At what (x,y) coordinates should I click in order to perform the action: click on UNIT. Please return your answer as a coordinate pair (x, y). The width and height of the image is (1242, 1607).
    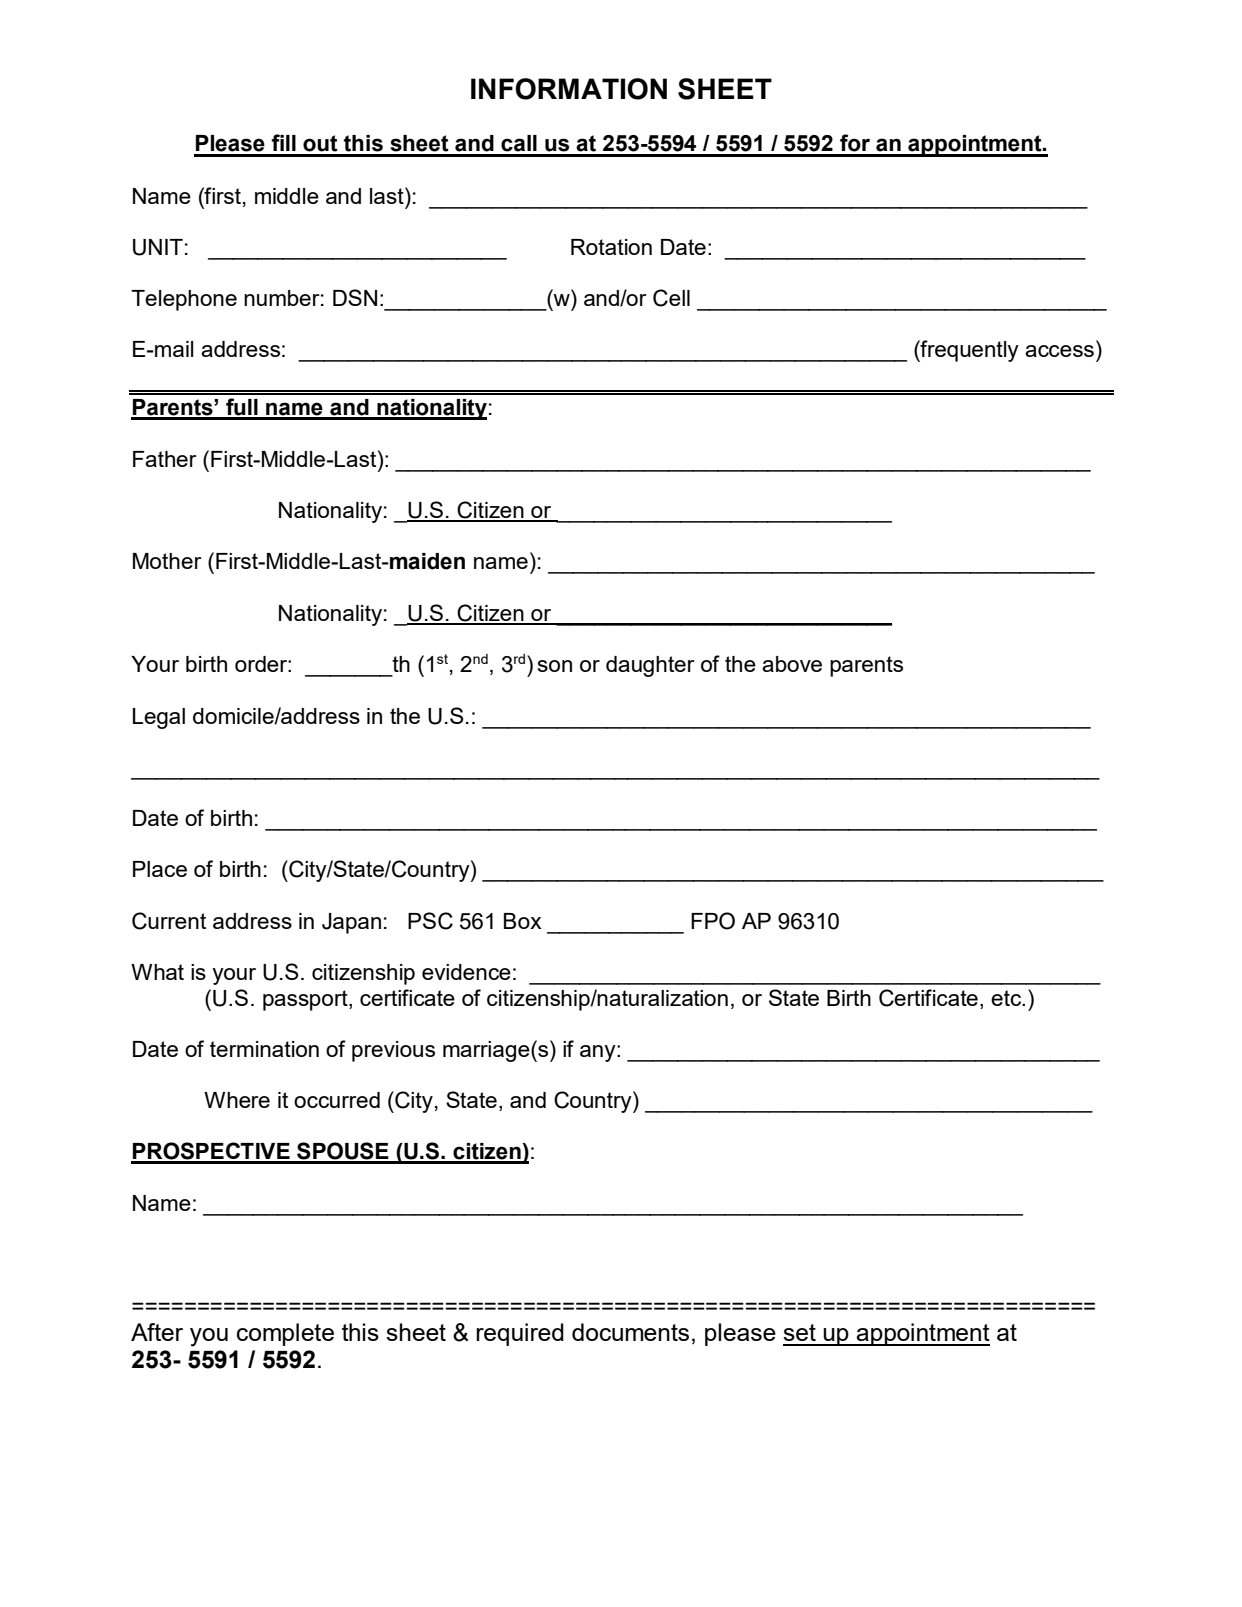
    Looking at the image, I should click on (158, 247).
